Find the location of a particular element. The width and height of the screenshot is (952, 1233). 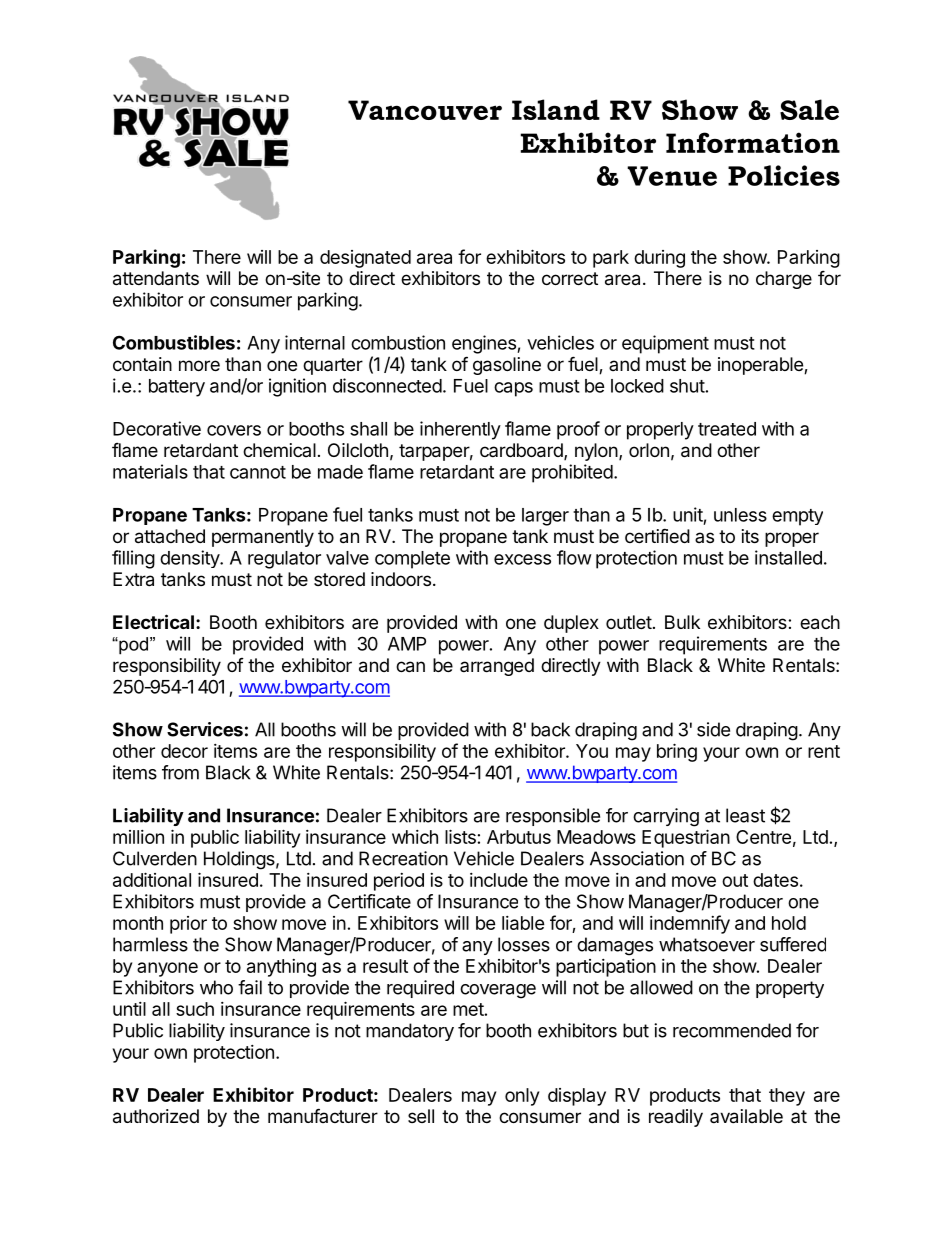

Vancouver is located at coordinates (425, 110).
